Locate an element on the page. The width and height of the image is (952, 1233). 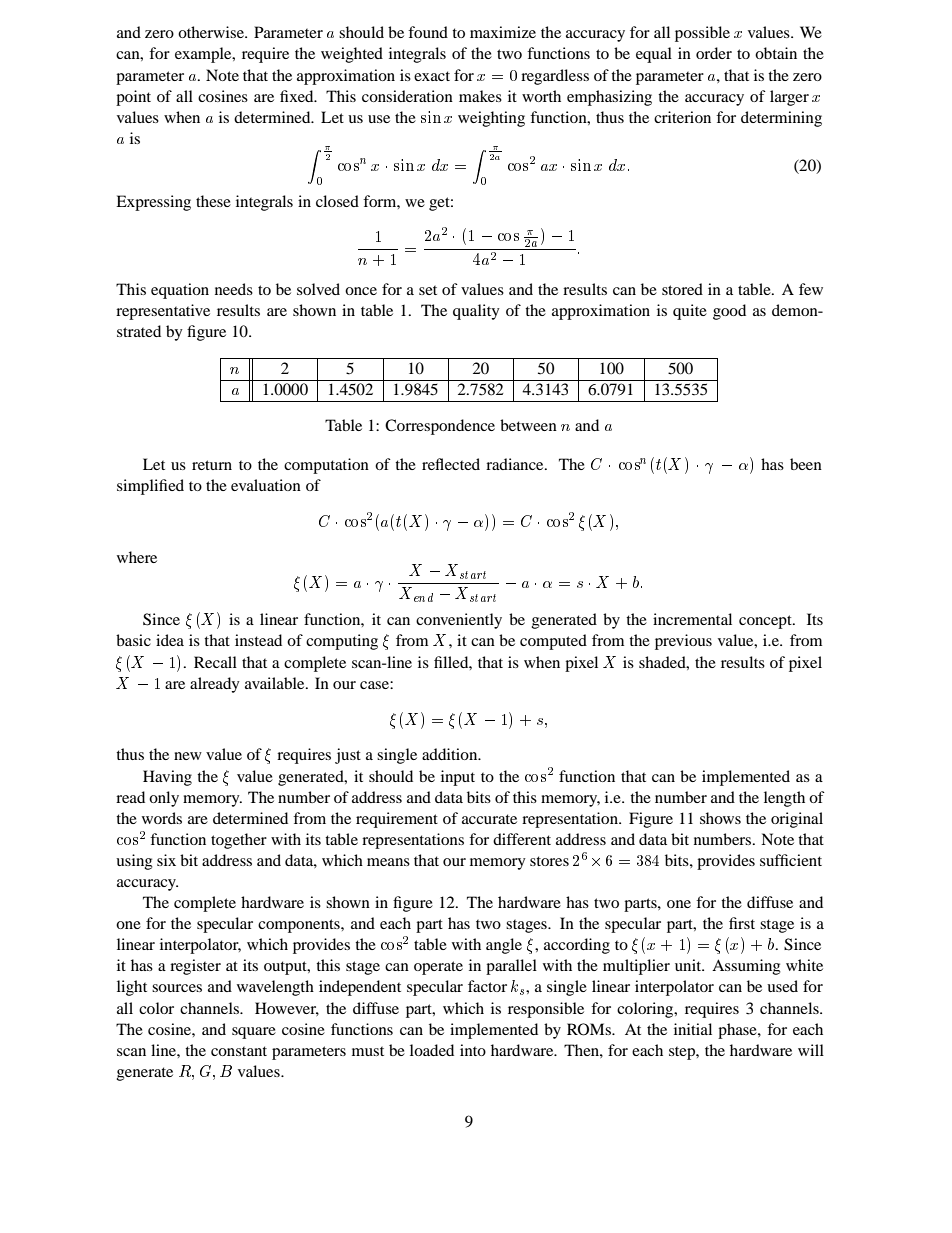
representative is located at coordinates (163, 312).
